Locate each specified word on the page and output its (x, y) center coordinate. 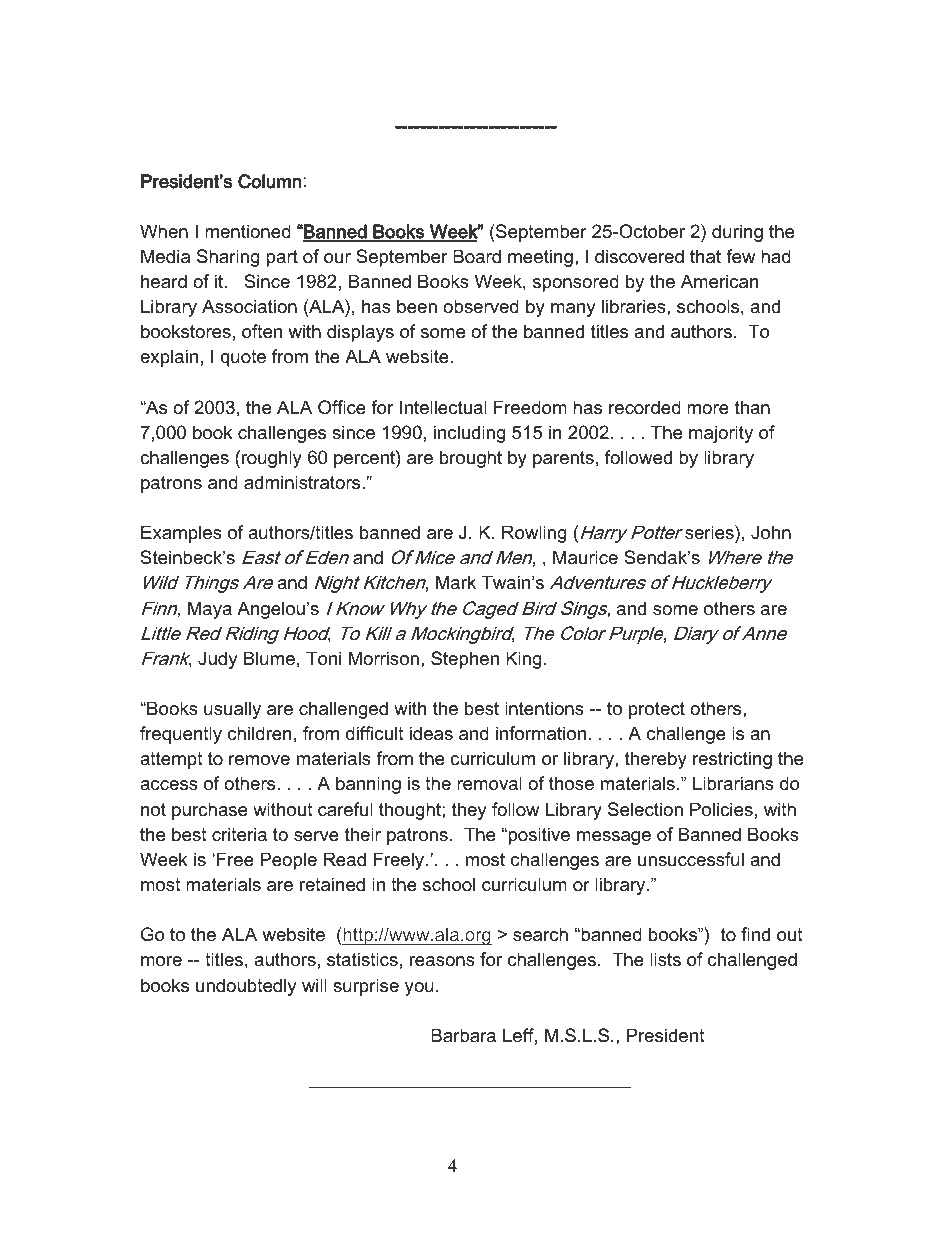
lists (665, 959)
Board (477, 256)
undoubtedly (246, 987)
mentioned (248, 231)
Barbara (463, 1035)
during (737, 233)
